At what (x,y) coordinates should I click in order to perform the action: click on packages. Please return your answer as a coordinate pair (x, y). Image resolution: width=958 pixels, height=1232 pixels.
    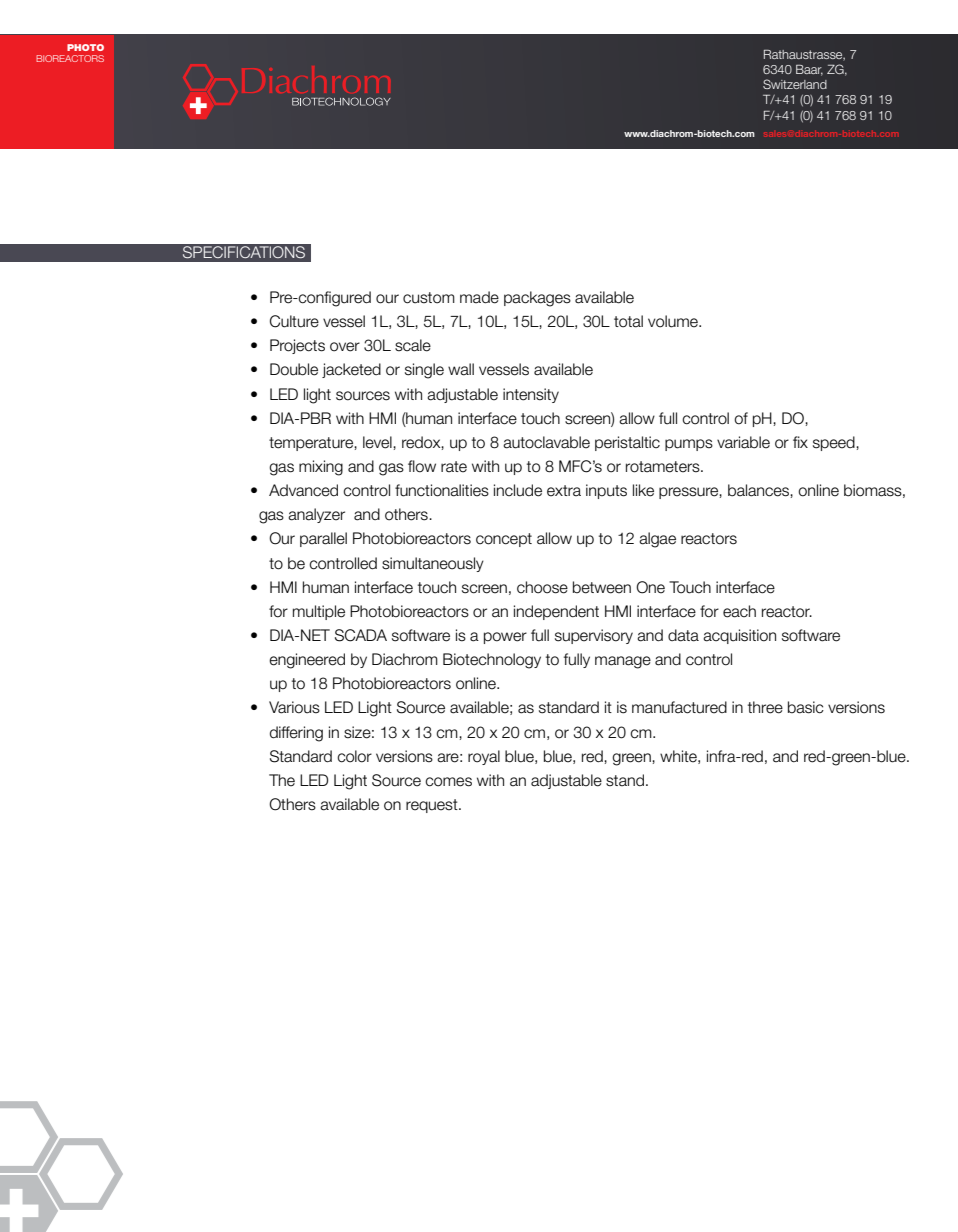
    Looking at the image, I should click on (537, 299).
